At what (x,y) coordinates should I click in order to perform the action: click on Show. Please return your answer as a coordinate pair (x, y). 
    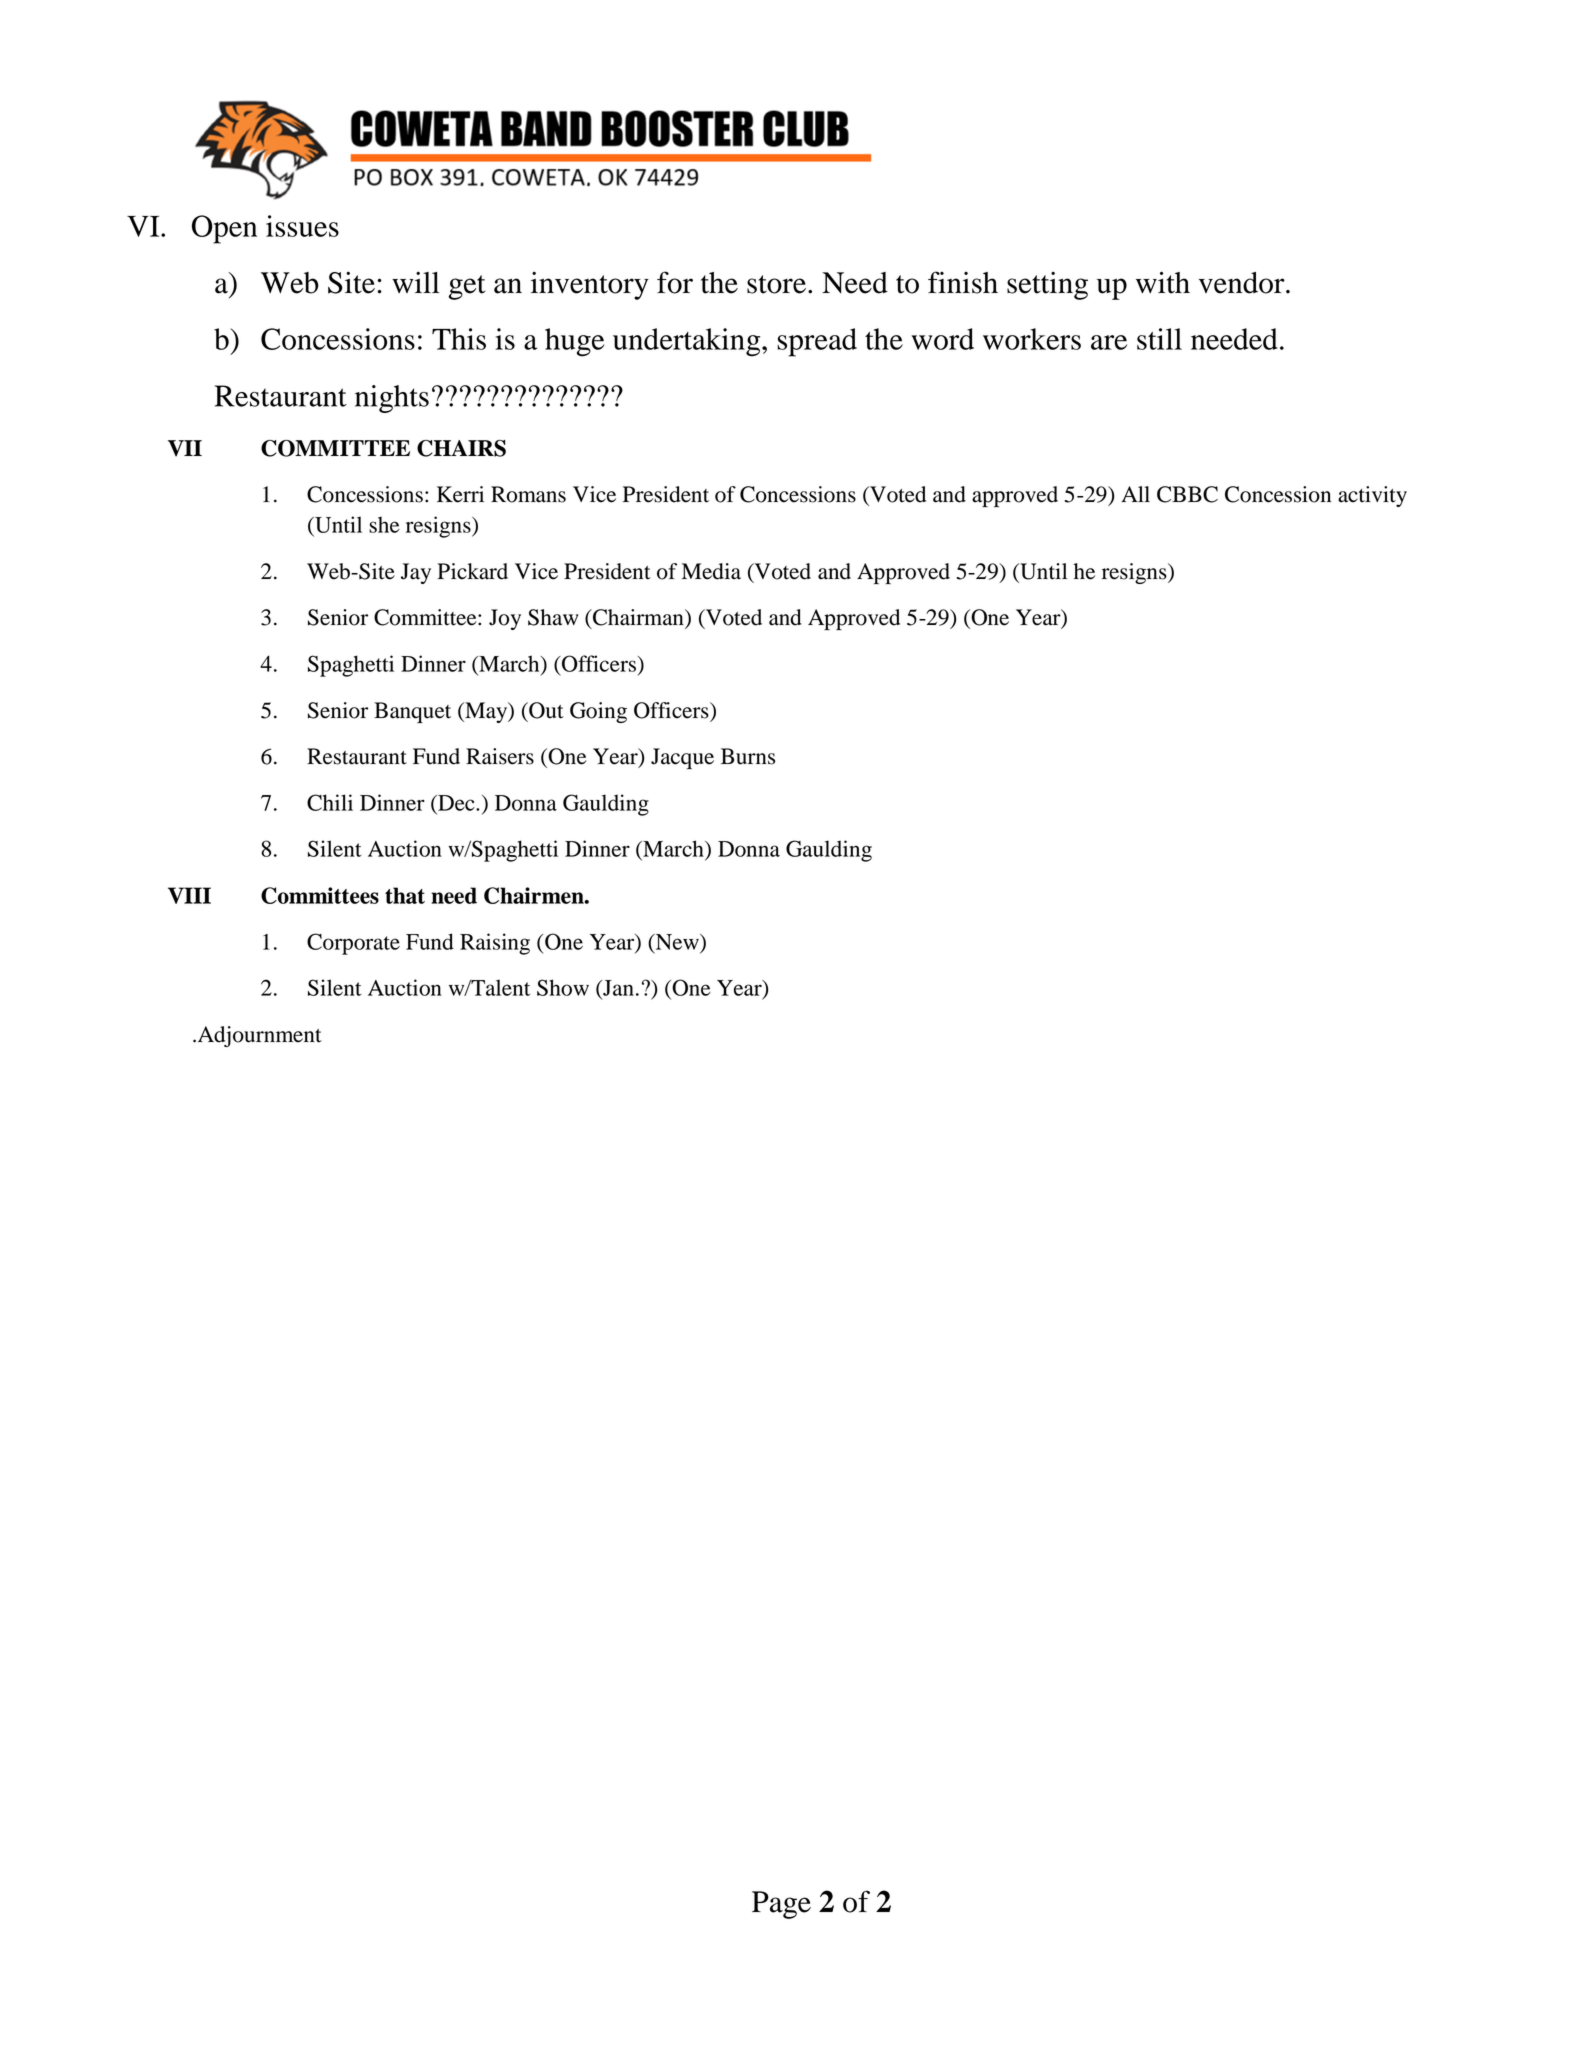
    Looking at the image, I should click on (563, 987).
